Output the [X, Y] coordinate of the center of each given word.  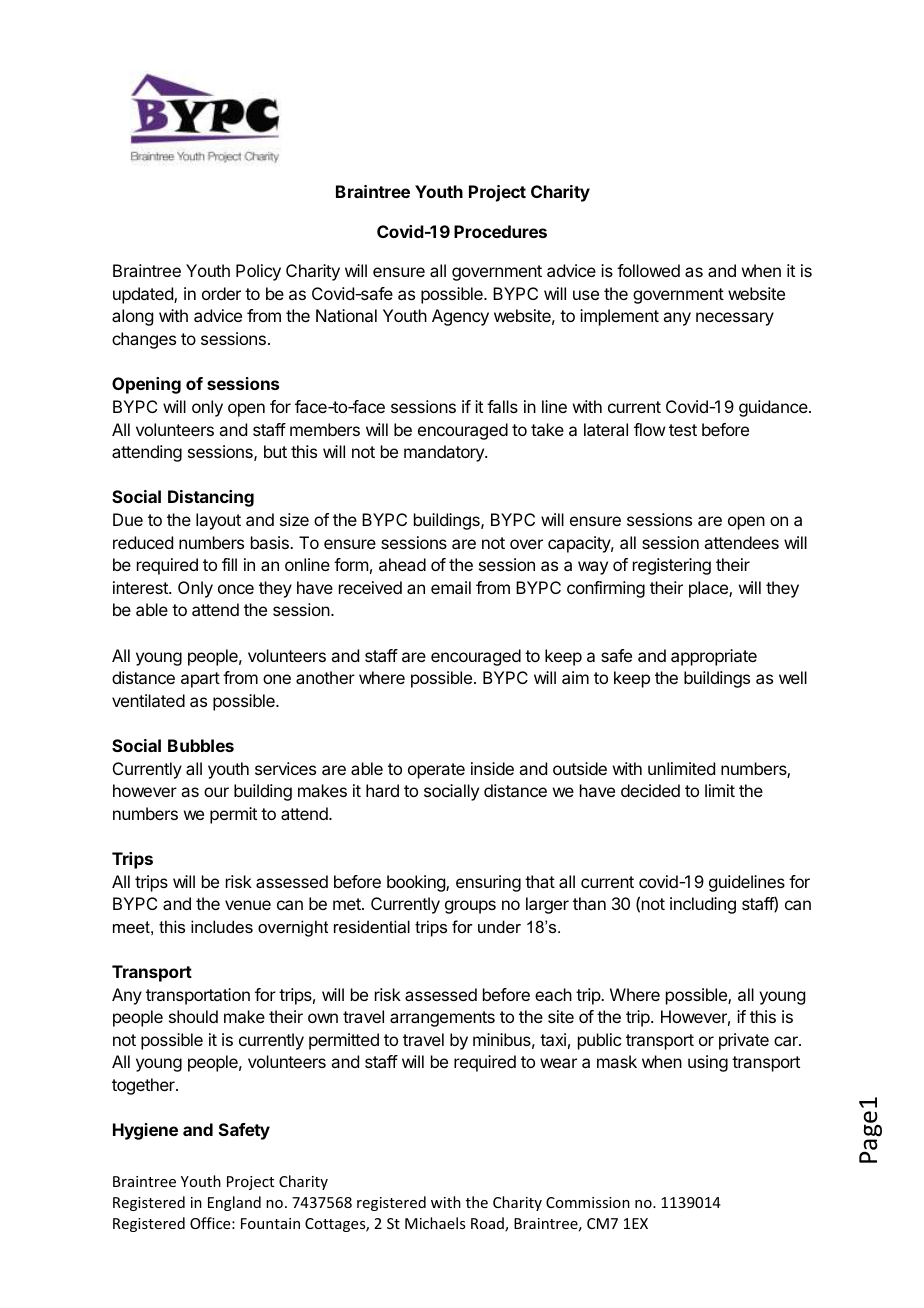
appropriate [714, 657]
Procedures [500, 231]
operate [436, 771]
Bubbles [201, 745]
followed [648, 270]
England [234, 1203]
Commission [588, 1202]
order [221, 293]
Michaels [435, 1223]
